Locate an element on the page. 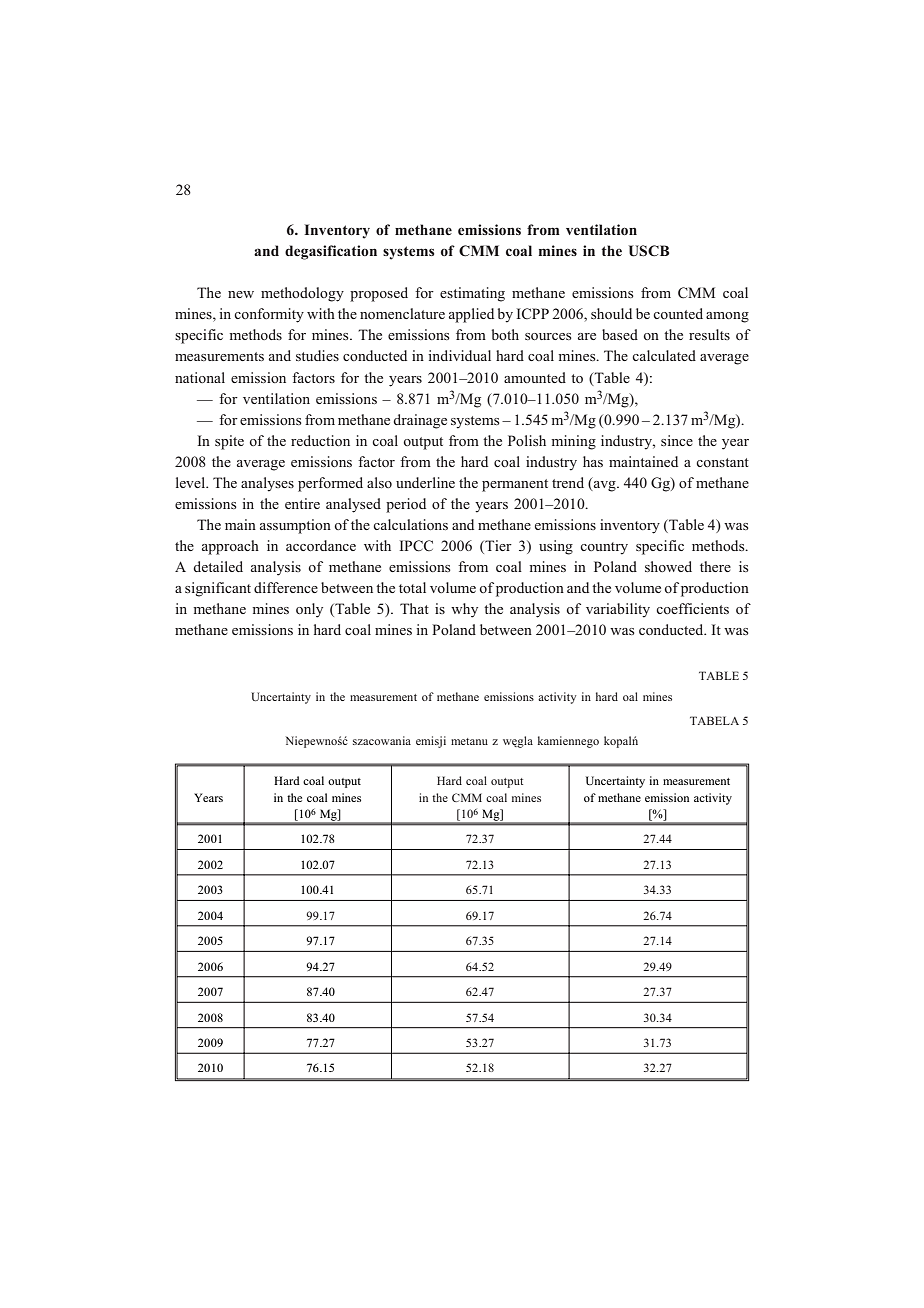  entire is located at coordinates (302, 503).
